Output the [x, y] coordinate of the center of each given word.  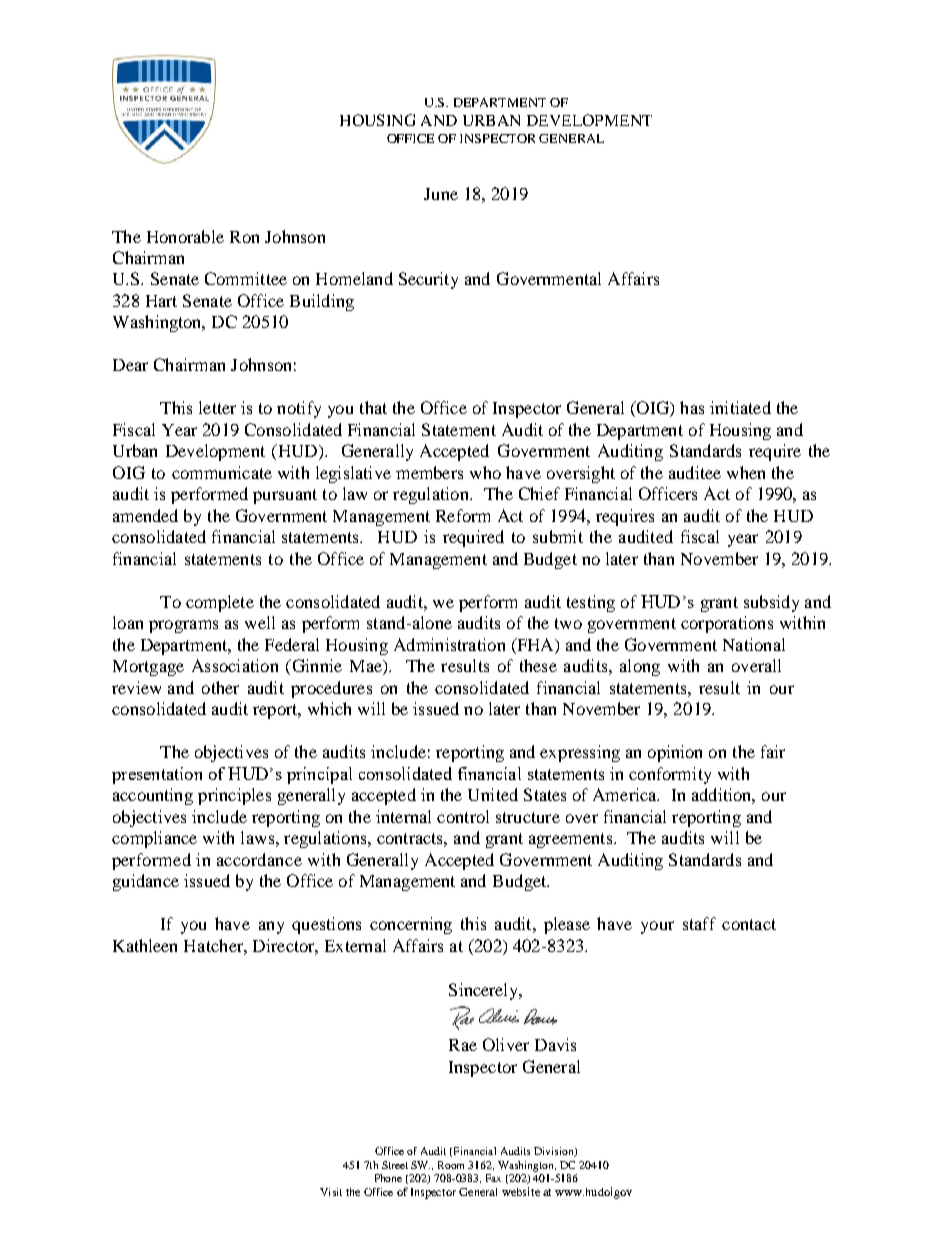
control [463, 816]
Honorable [185, 236]
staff [699, 923]
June [441, 194]
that [373, 407]
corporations [727, 624]
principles [234, 796]
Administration [449, 644]
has [692, 407]
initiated [740, 407]
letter [217, 407]
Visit [331, 1192]
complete [220, 603]
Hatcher [214, 945]
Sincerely [485, 991]
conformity [670, 775]
